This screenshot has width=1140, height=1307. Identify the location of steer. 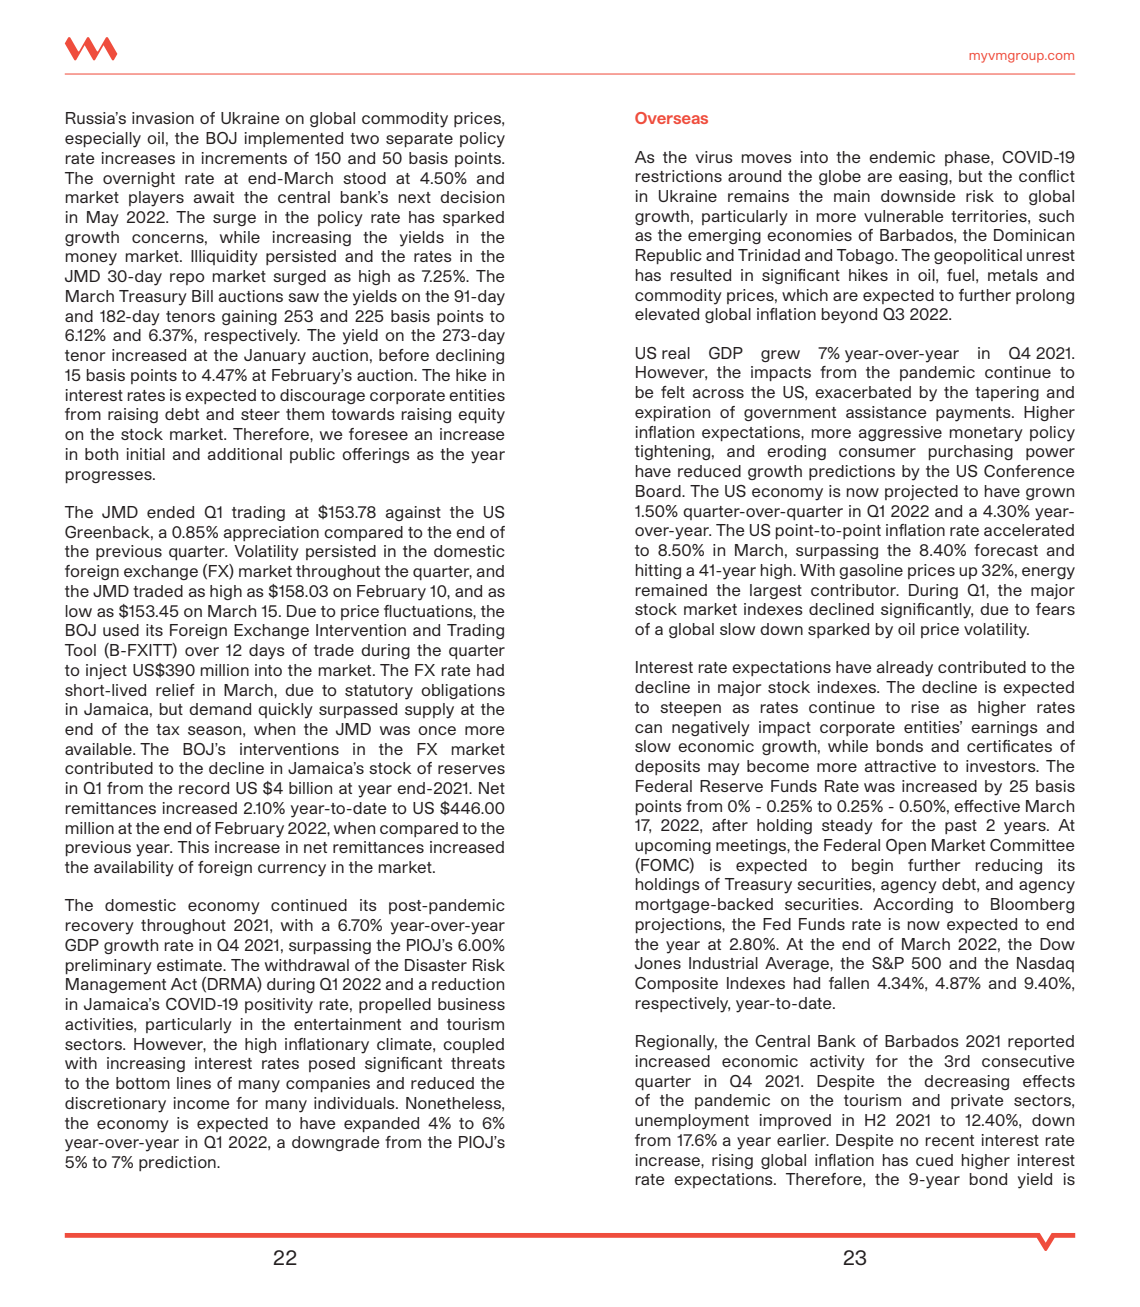
(260, 414).
